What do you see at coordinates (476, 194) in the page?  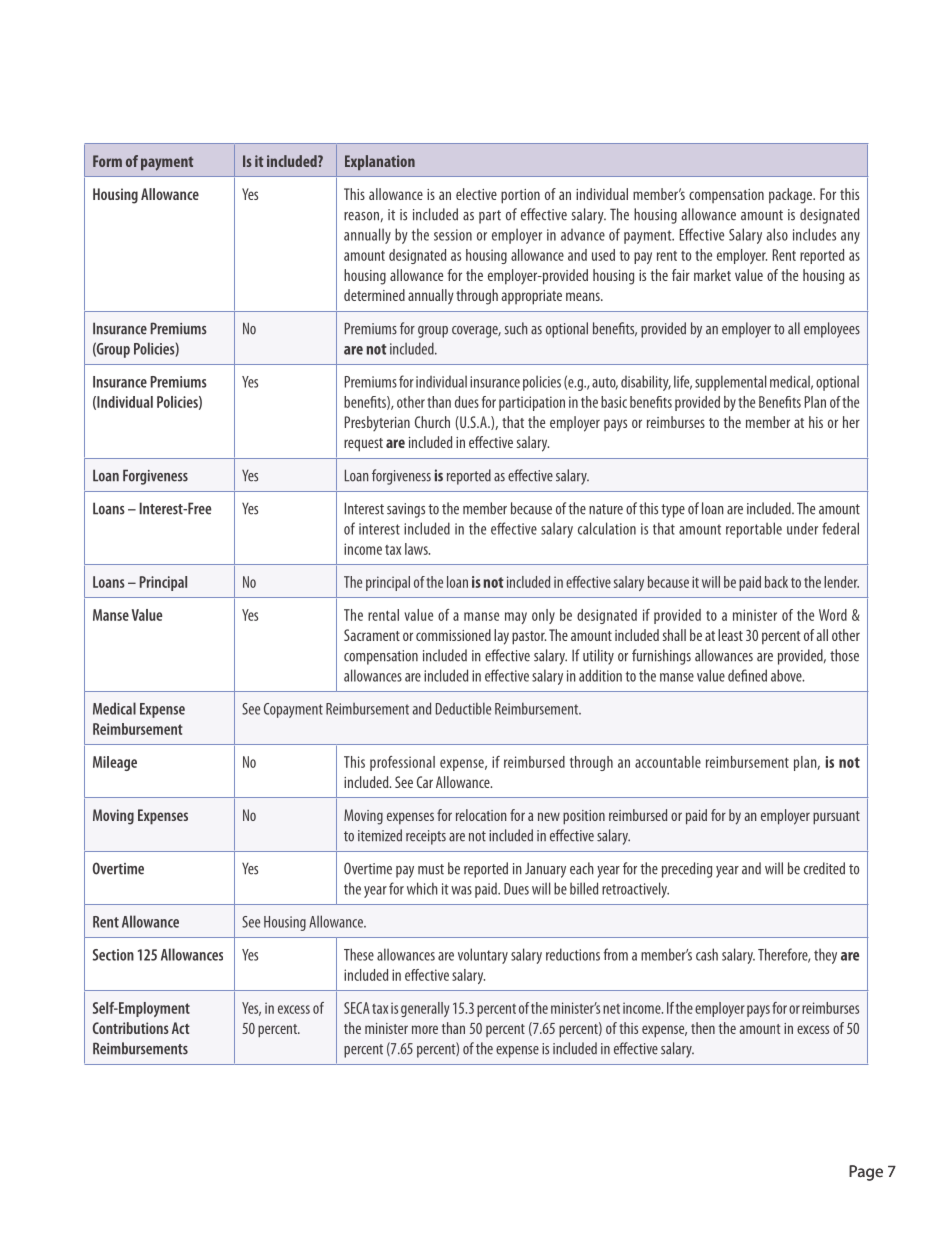 I see `elective` at bounding box center [476, 194].
